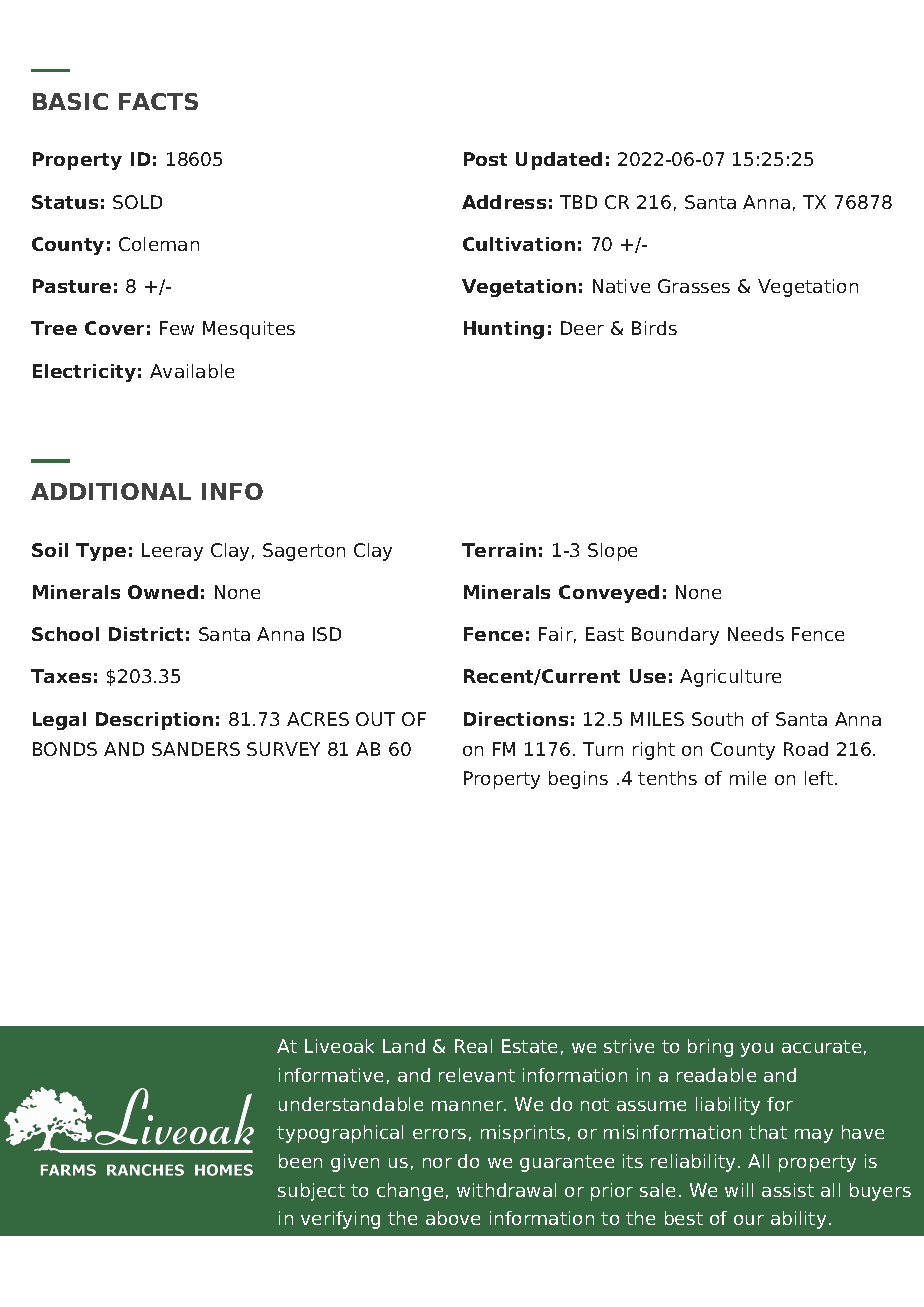 This document has width=924, height=1307. Describe the element at coordinates (612, 552) in the document. I see `Slope` at that location.
